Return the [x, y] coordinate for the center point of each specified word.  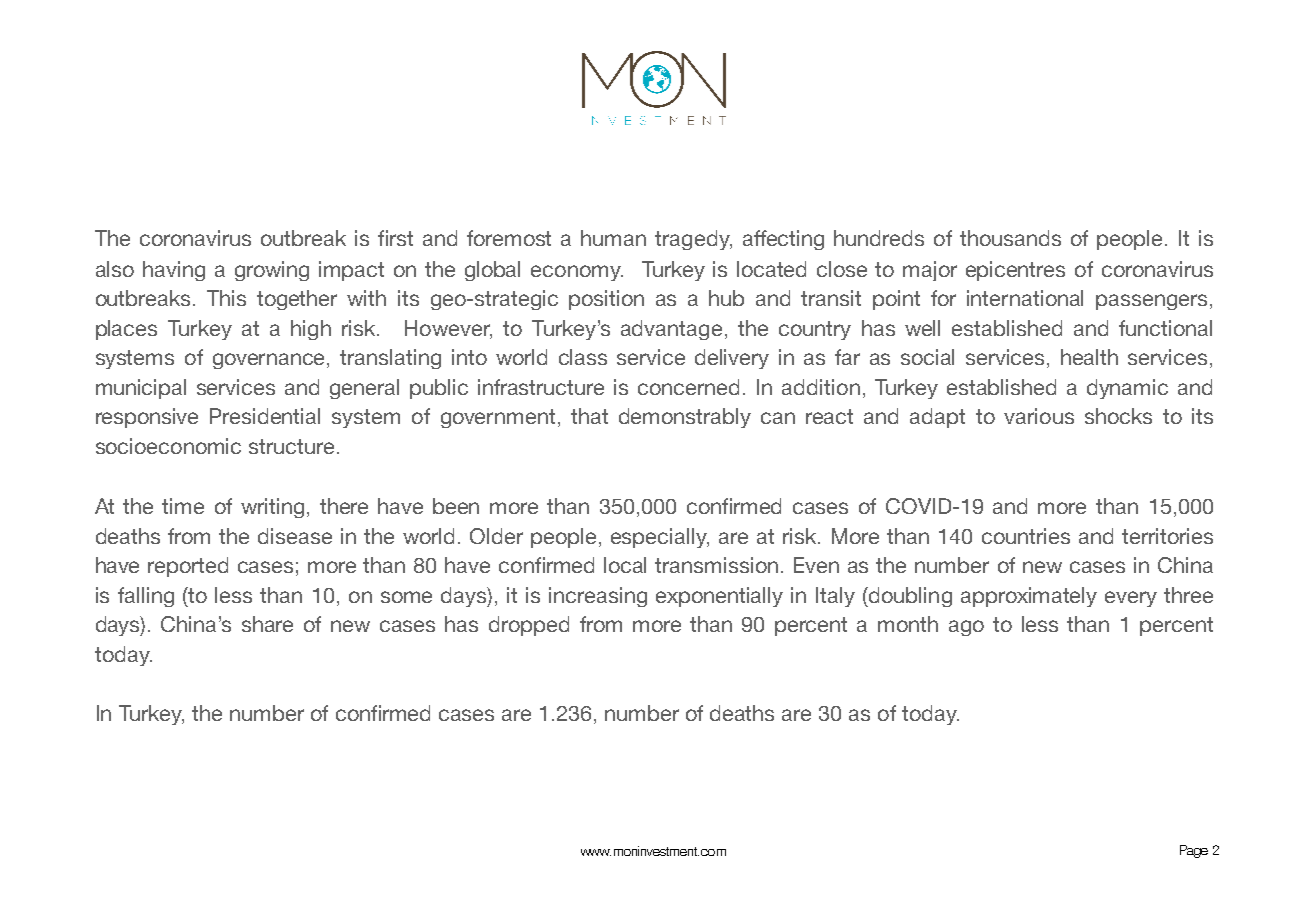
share [267, 624]
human [613, 238]
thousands [1010, 238]
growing [272, 271]
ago [966, 628]
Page [1194, 851]
